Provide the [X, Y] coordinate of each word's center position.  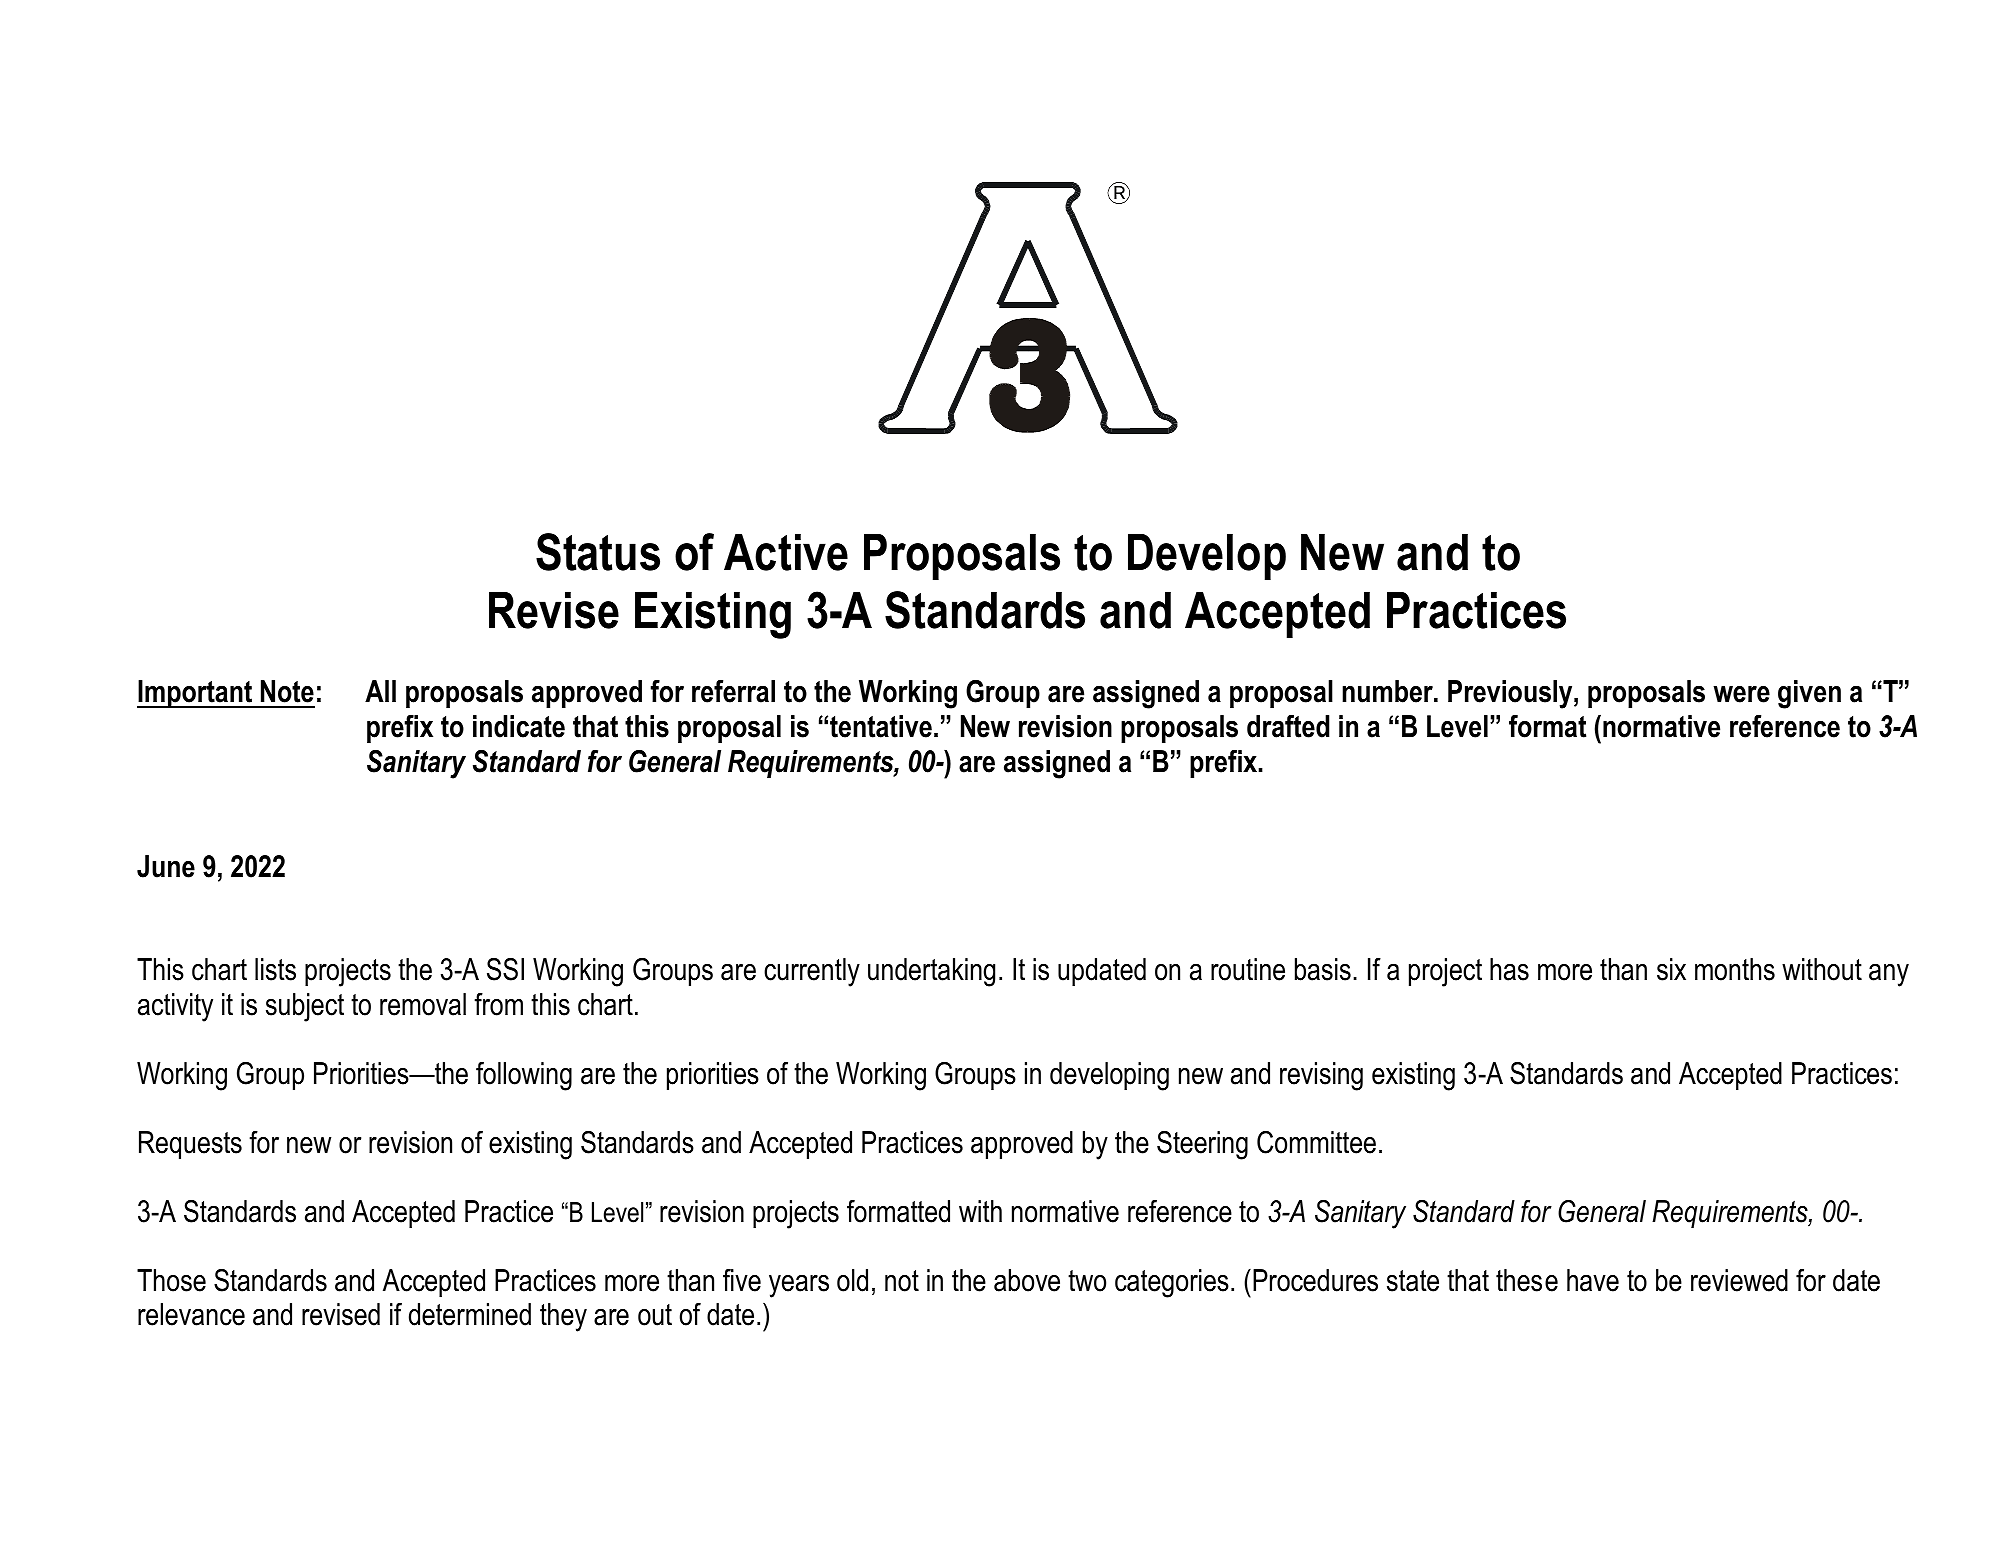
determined [470, 1314]
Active [786, 552]
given [1809, 694]
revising [1321, 1076]
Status [598, 552]
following [524, 1076]
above [1027, 1280]
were [1741, 694]
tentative [881, 726]
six [1671, 969]
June [166, 866]
